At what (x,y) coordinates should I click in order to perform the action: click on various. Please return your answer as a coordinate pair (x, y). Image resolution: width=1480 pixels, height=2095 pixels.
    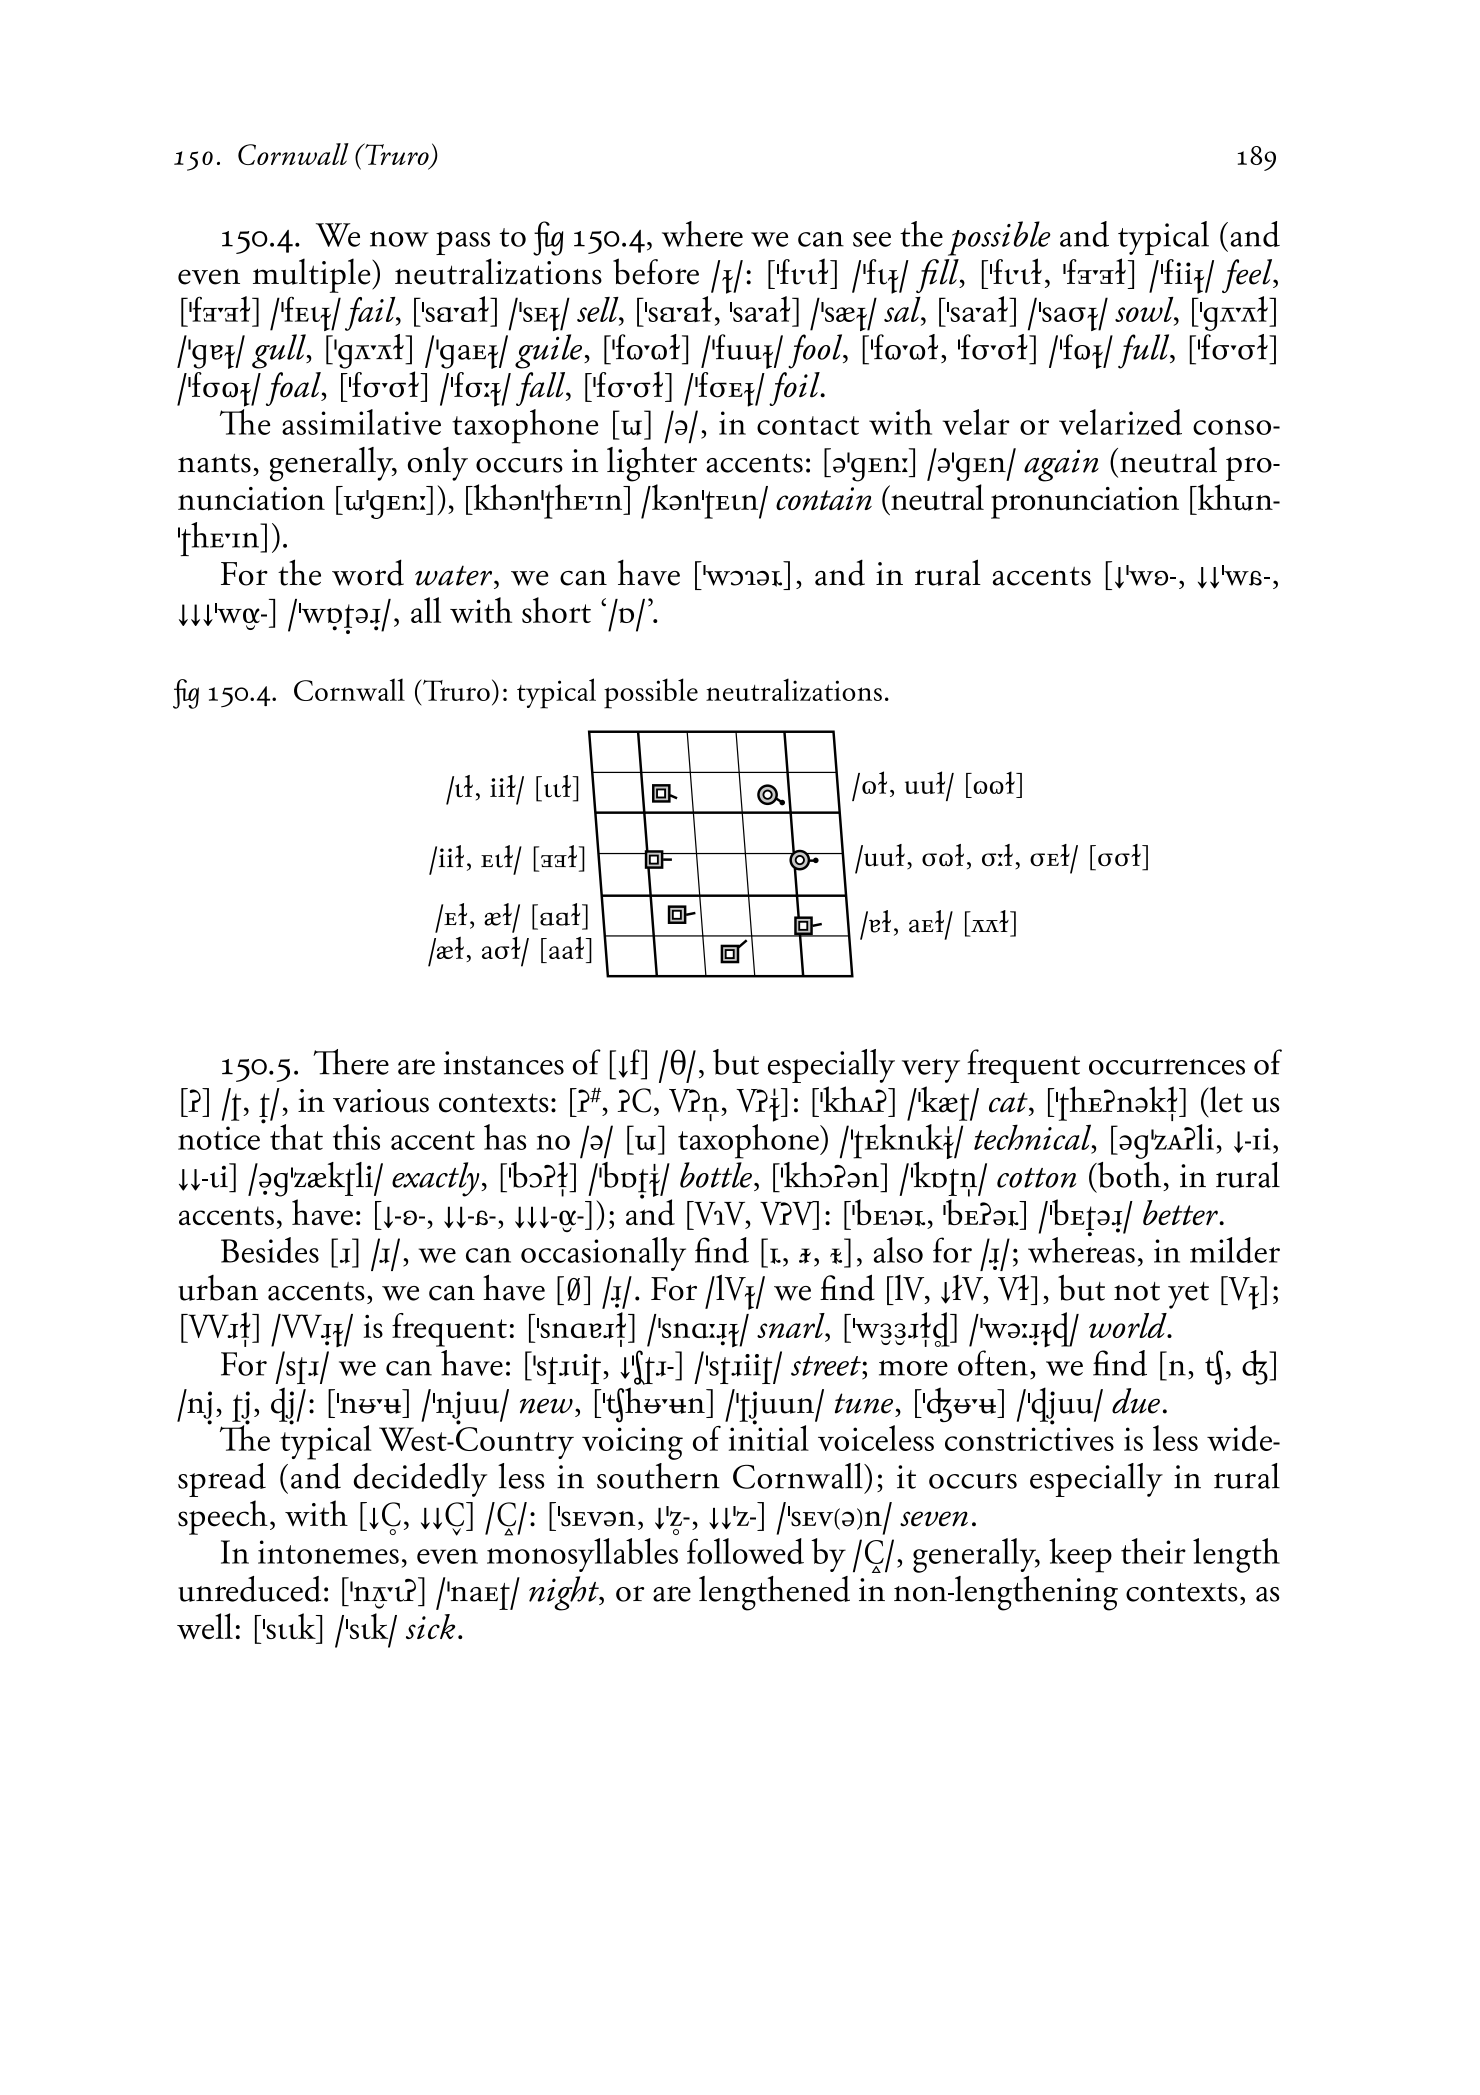
    Looking at the image, I should click on (381, 1101).
